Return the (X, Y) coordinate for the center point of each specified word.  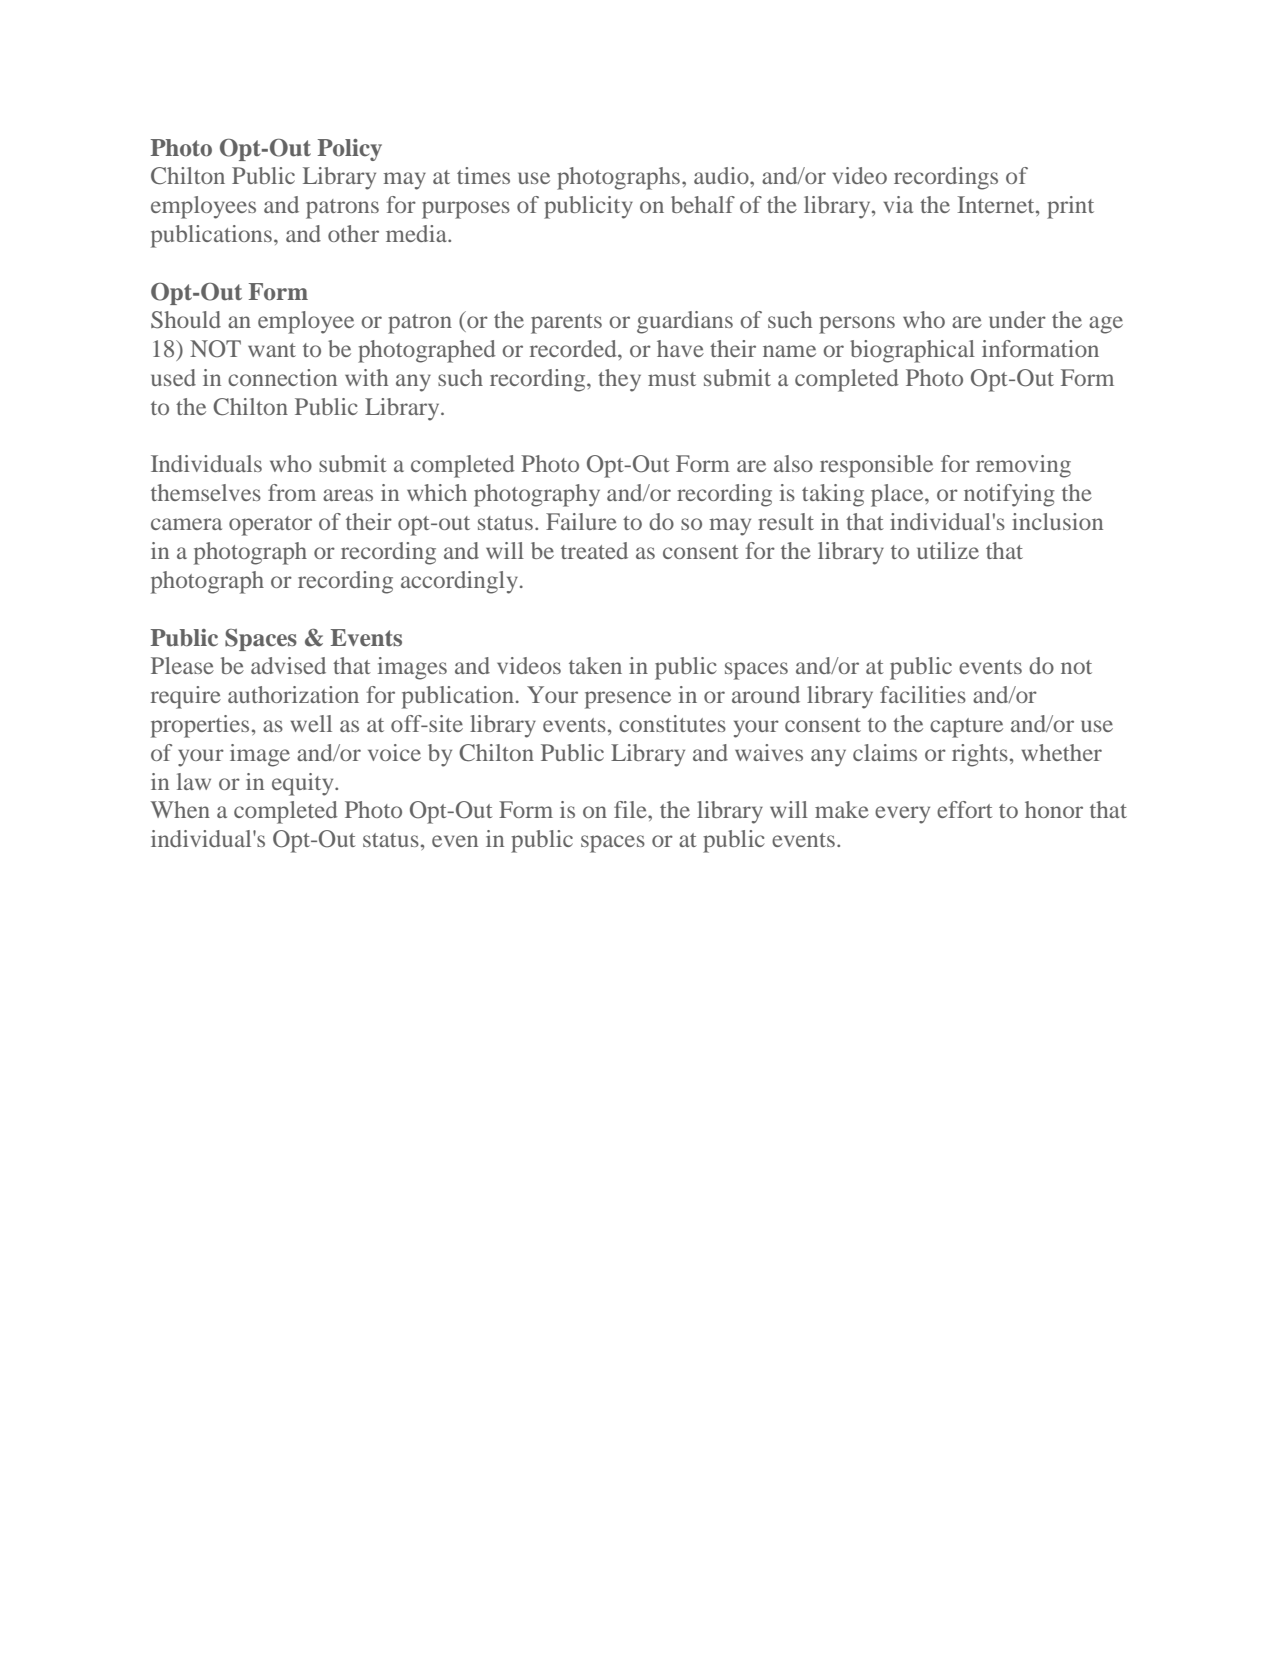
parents (566, 324)
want (272, 350)
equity (304, 784)
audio (722, 175)
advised (288, 665)
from (292, 492)
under (1017, 319)
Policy (350, 150)
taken (595, 665)
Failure (581, 521)
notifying (1009, 495)
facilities (923, 694)
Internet (997, 204)
